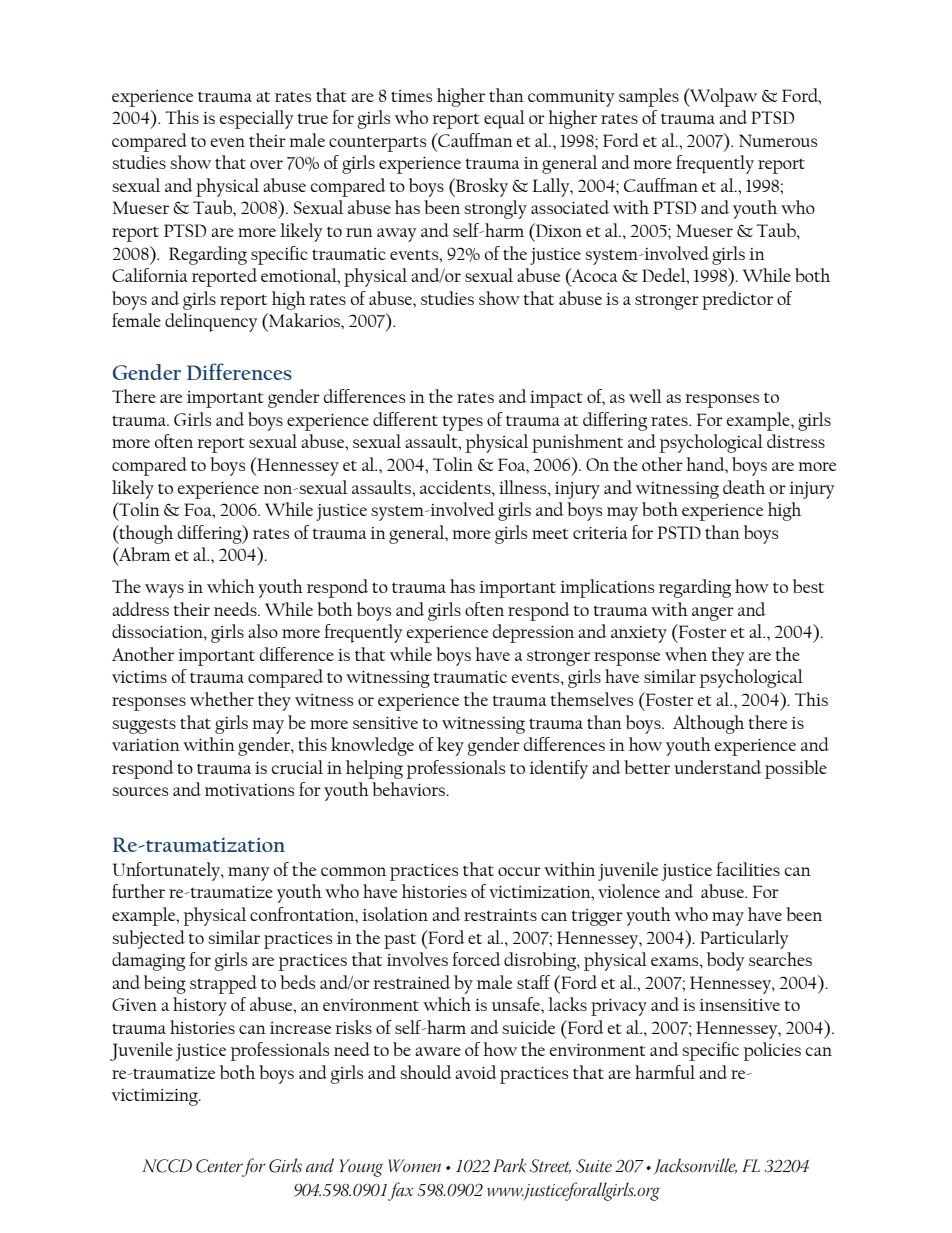 Image resolution: width=952 pixels, height=1233 pixels. What do you see at coordinates (510, 1165) in the page?
I see `Park` at bounding box center [510, 1165].
